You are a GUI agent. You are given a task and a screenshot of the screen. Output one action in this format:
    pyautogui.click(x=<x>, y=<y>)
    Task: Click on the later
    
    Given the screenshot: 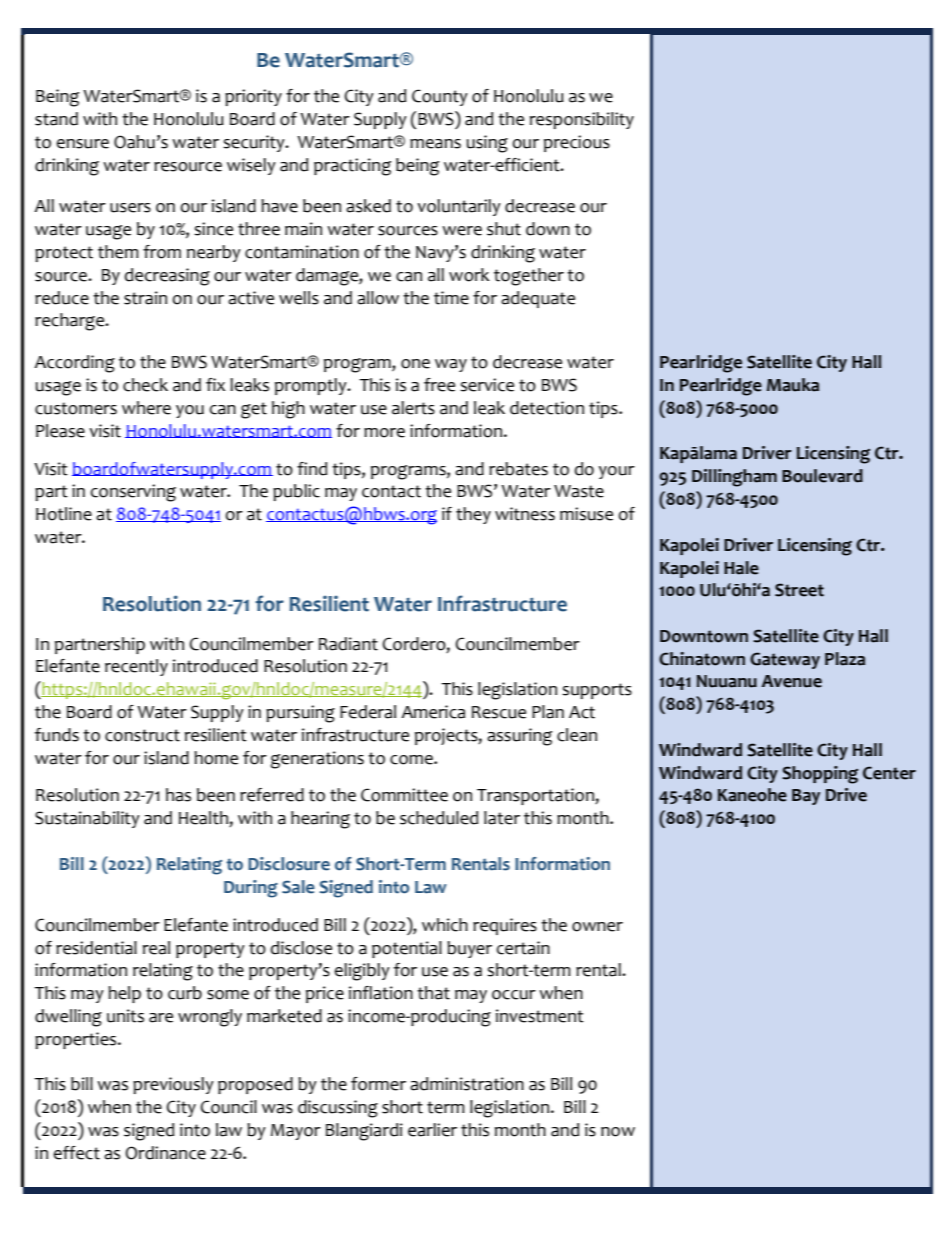 What is the action you would take?
    pyautogui.click(x=502, y=818)
